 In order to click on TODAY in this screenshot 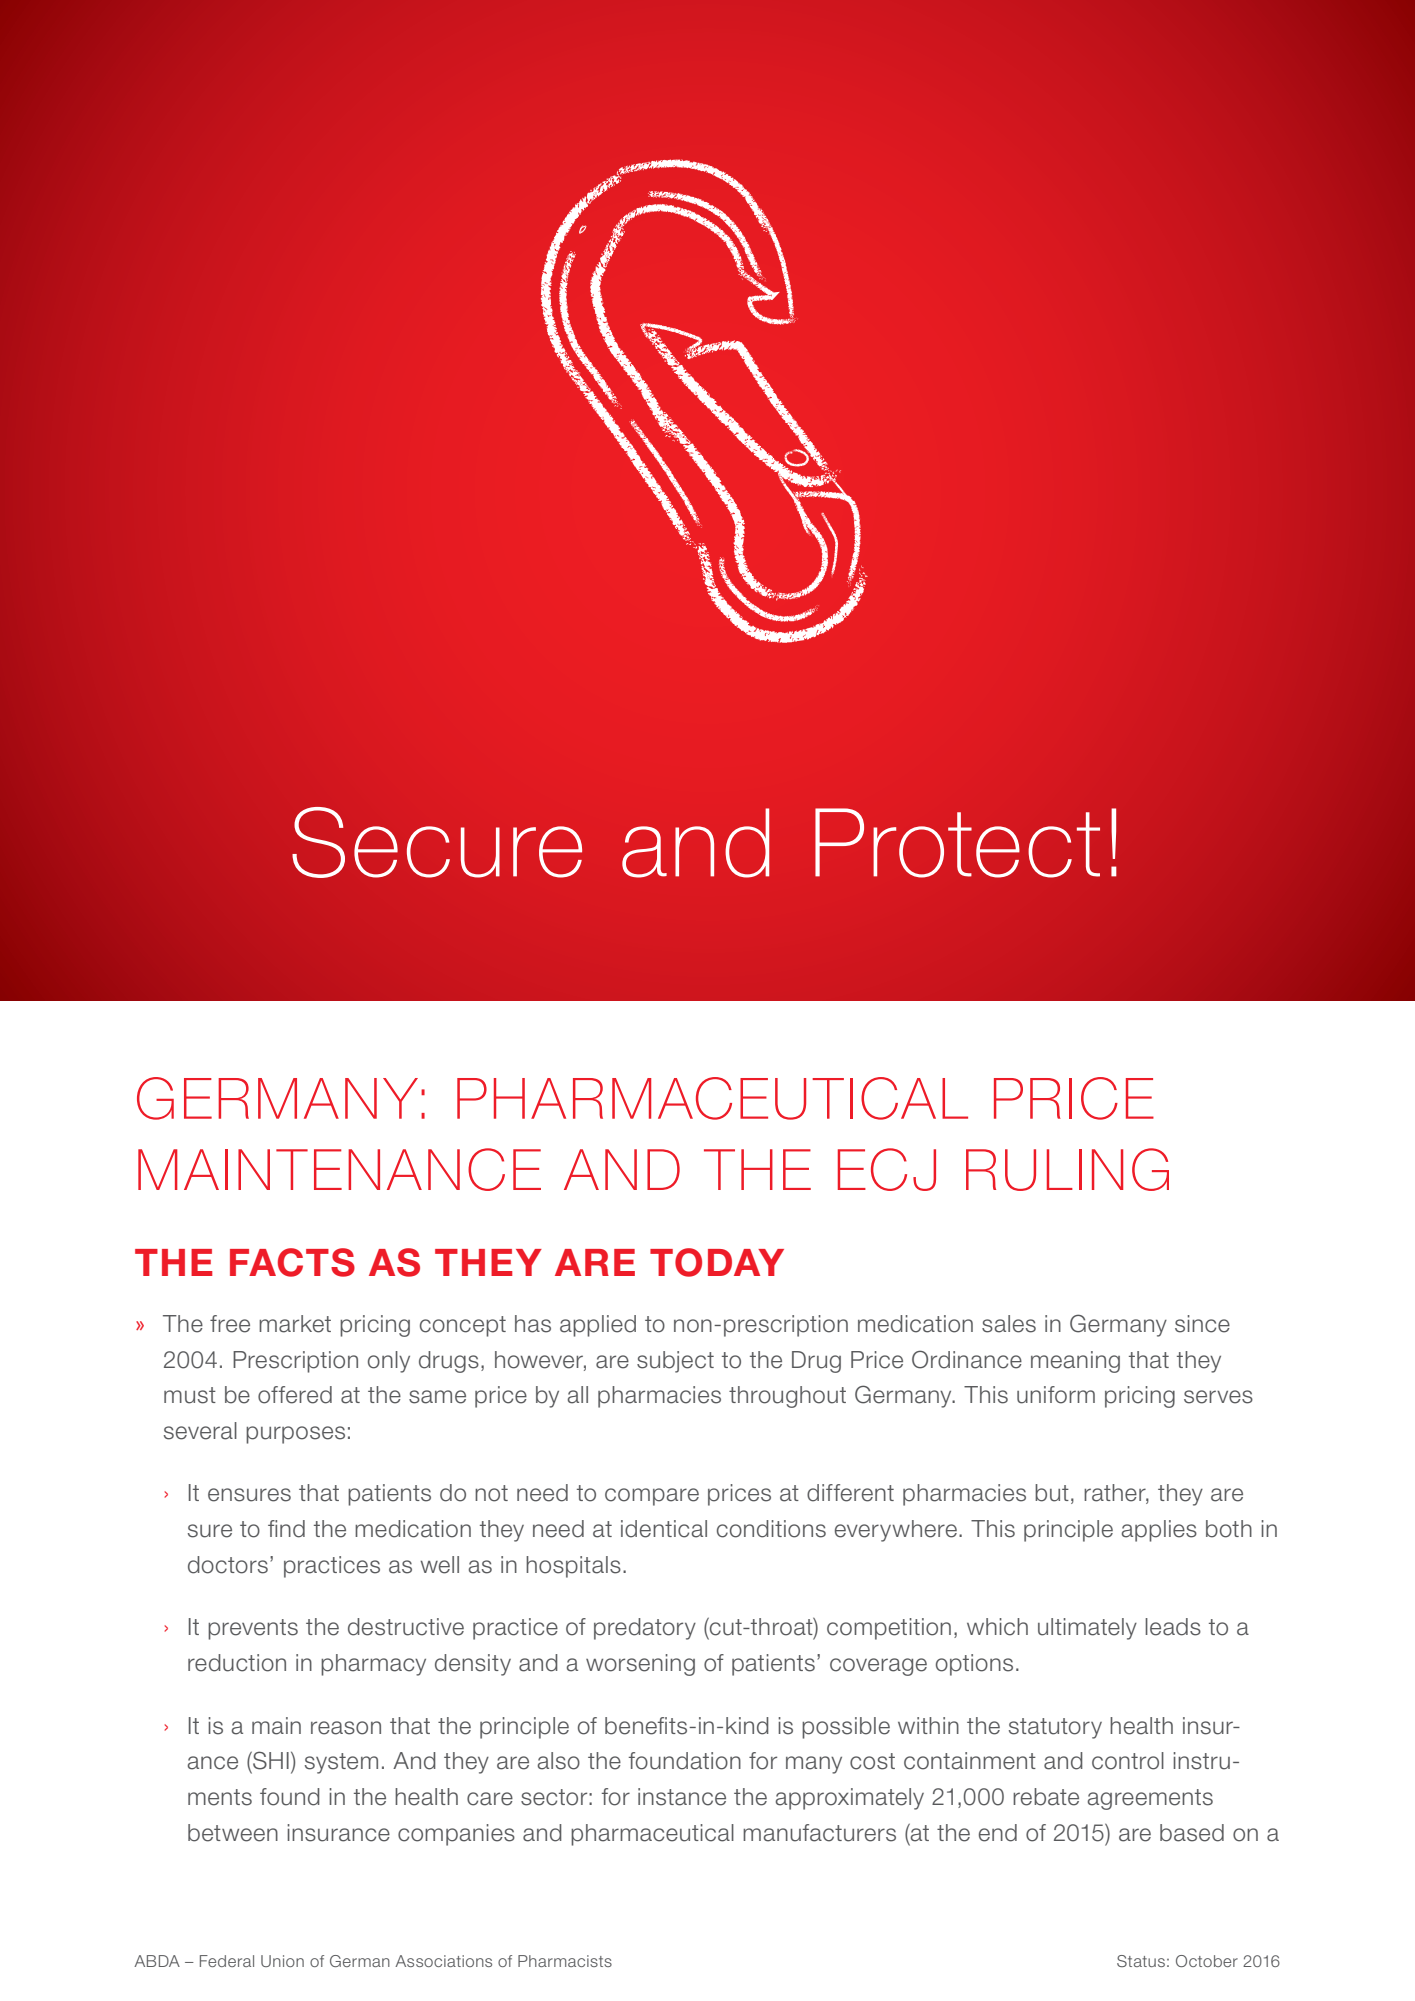, I will do `click(717, 1262)`.
